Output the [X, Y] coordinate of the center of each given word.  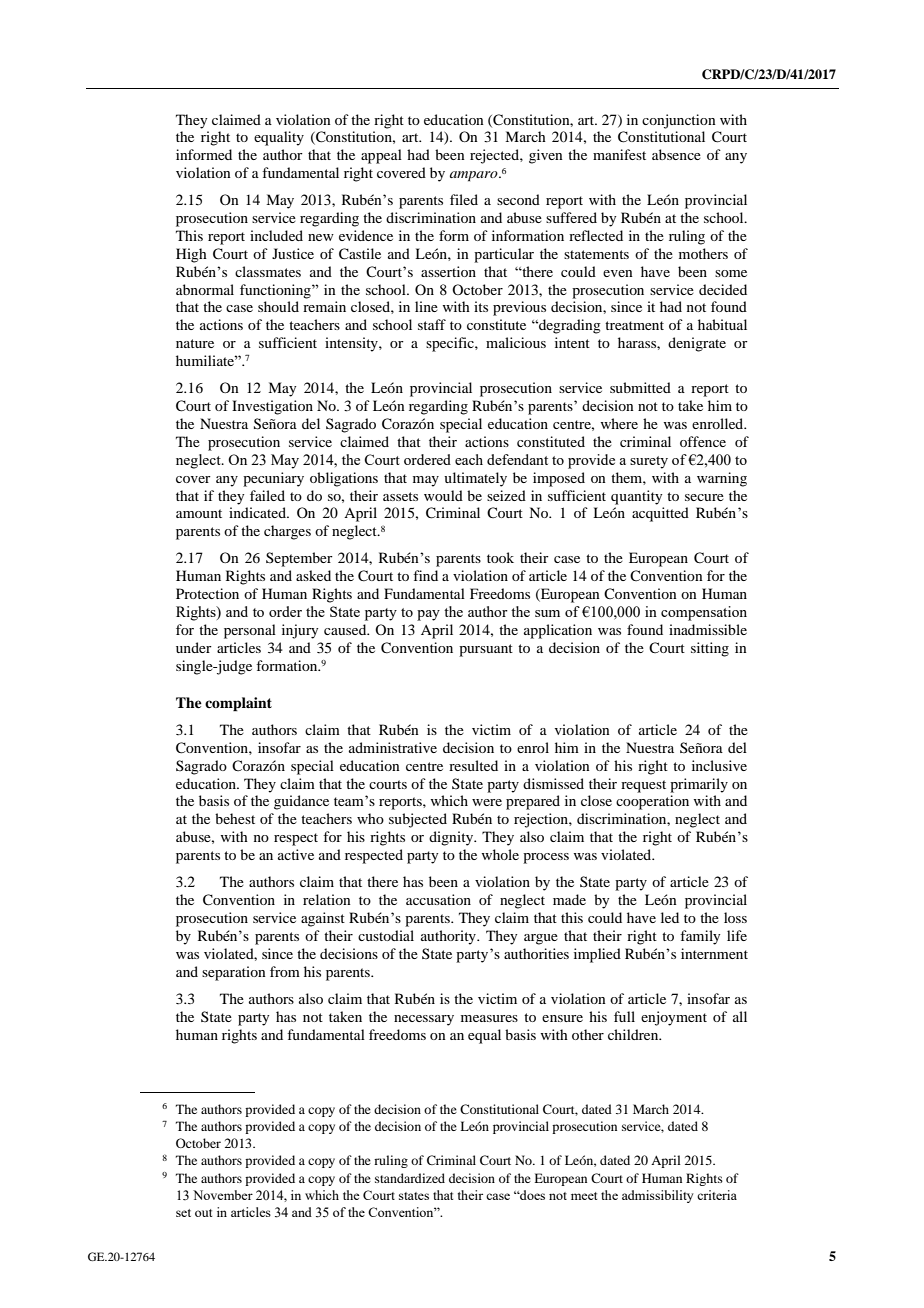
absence [676, 154]
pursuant [486, 650]
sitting [710, 649]
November [223, 1195]
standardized [410, 1178]
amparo [475, 176]
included [276, 235]
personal [250, 631]
